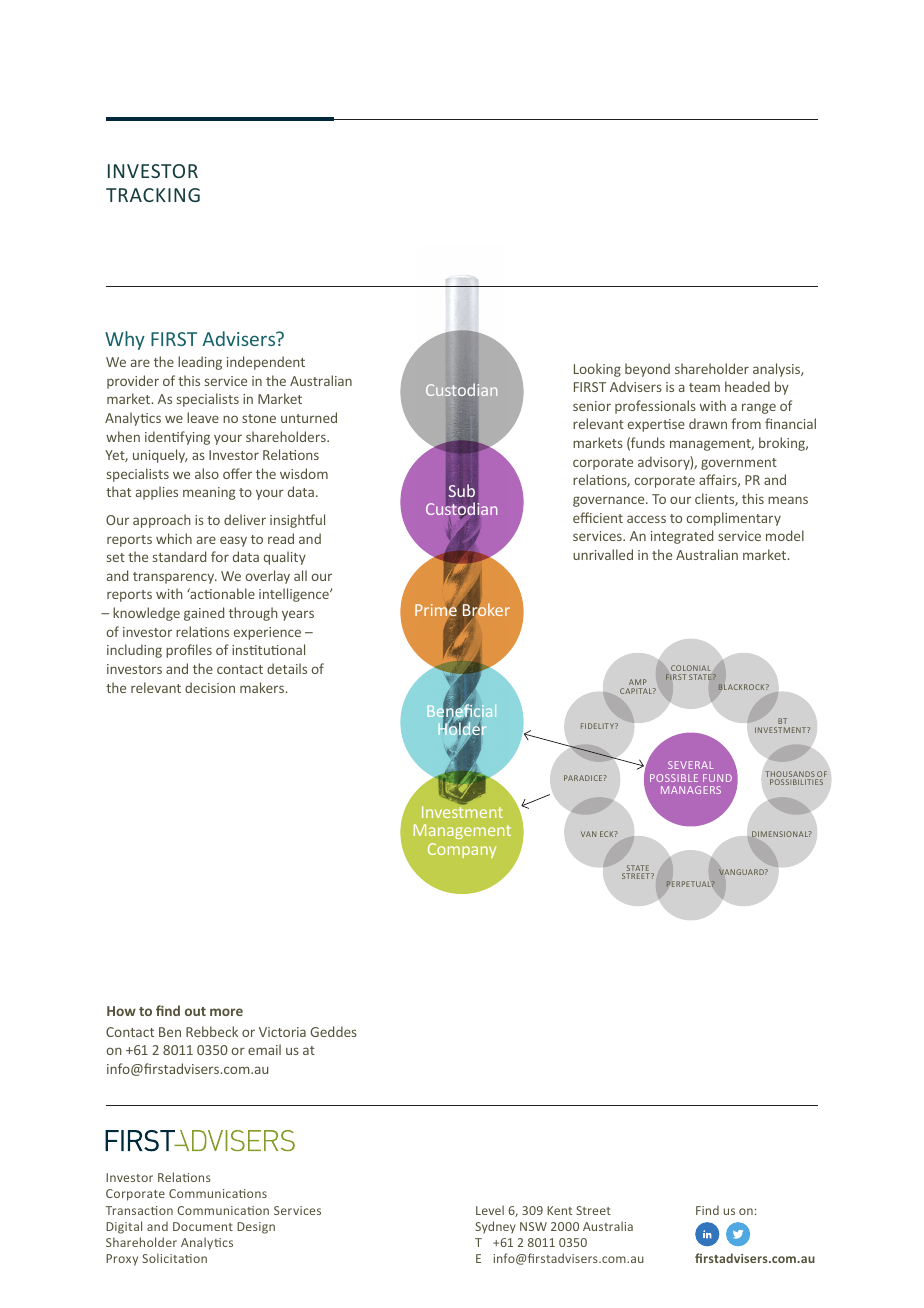 This screenshot has width=924, height=1308. Describe the element at coordinates (462, 850) in the screenshot. I see `Company` at that location.
